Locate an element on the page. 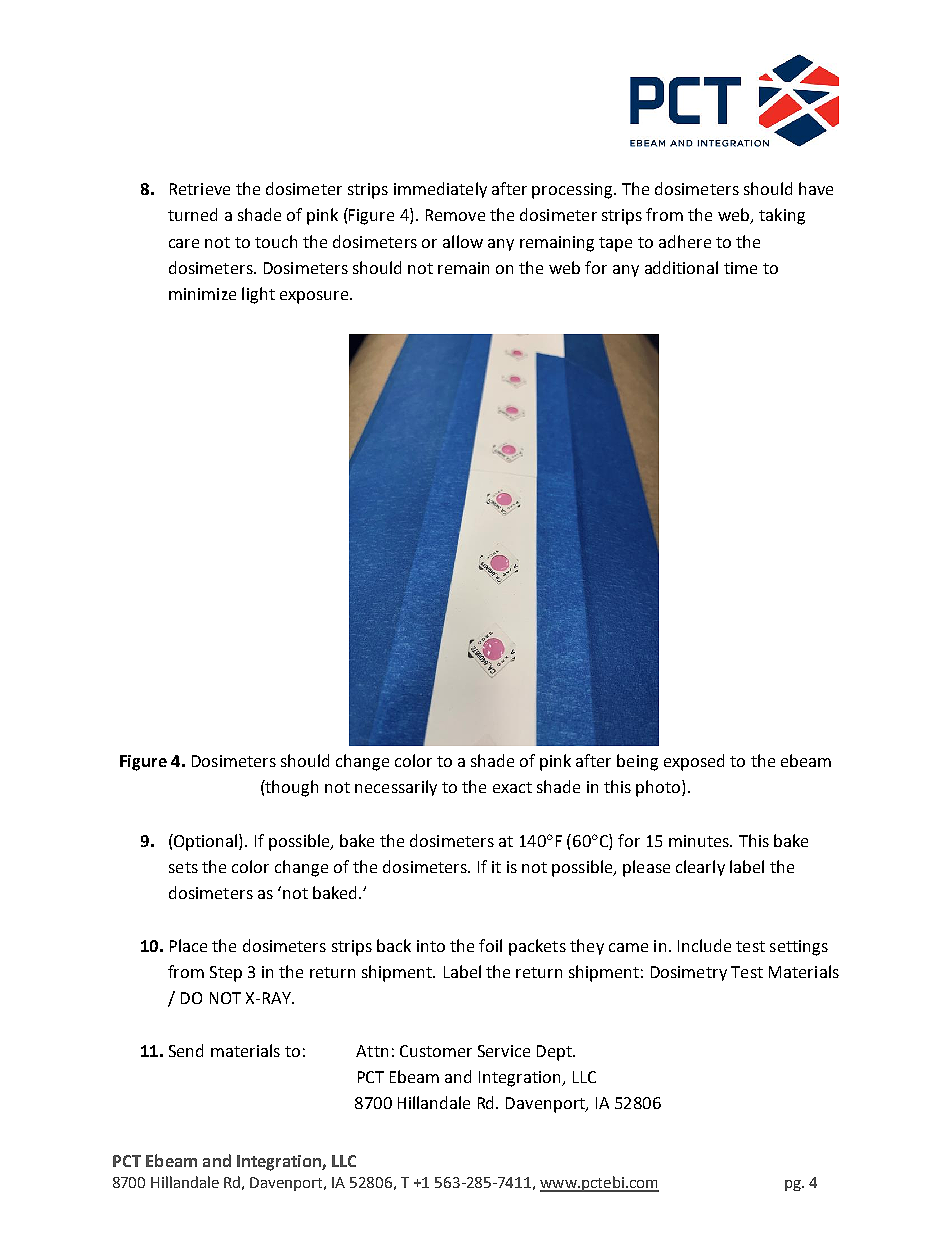  touch is located at coordinates (276, 241).
